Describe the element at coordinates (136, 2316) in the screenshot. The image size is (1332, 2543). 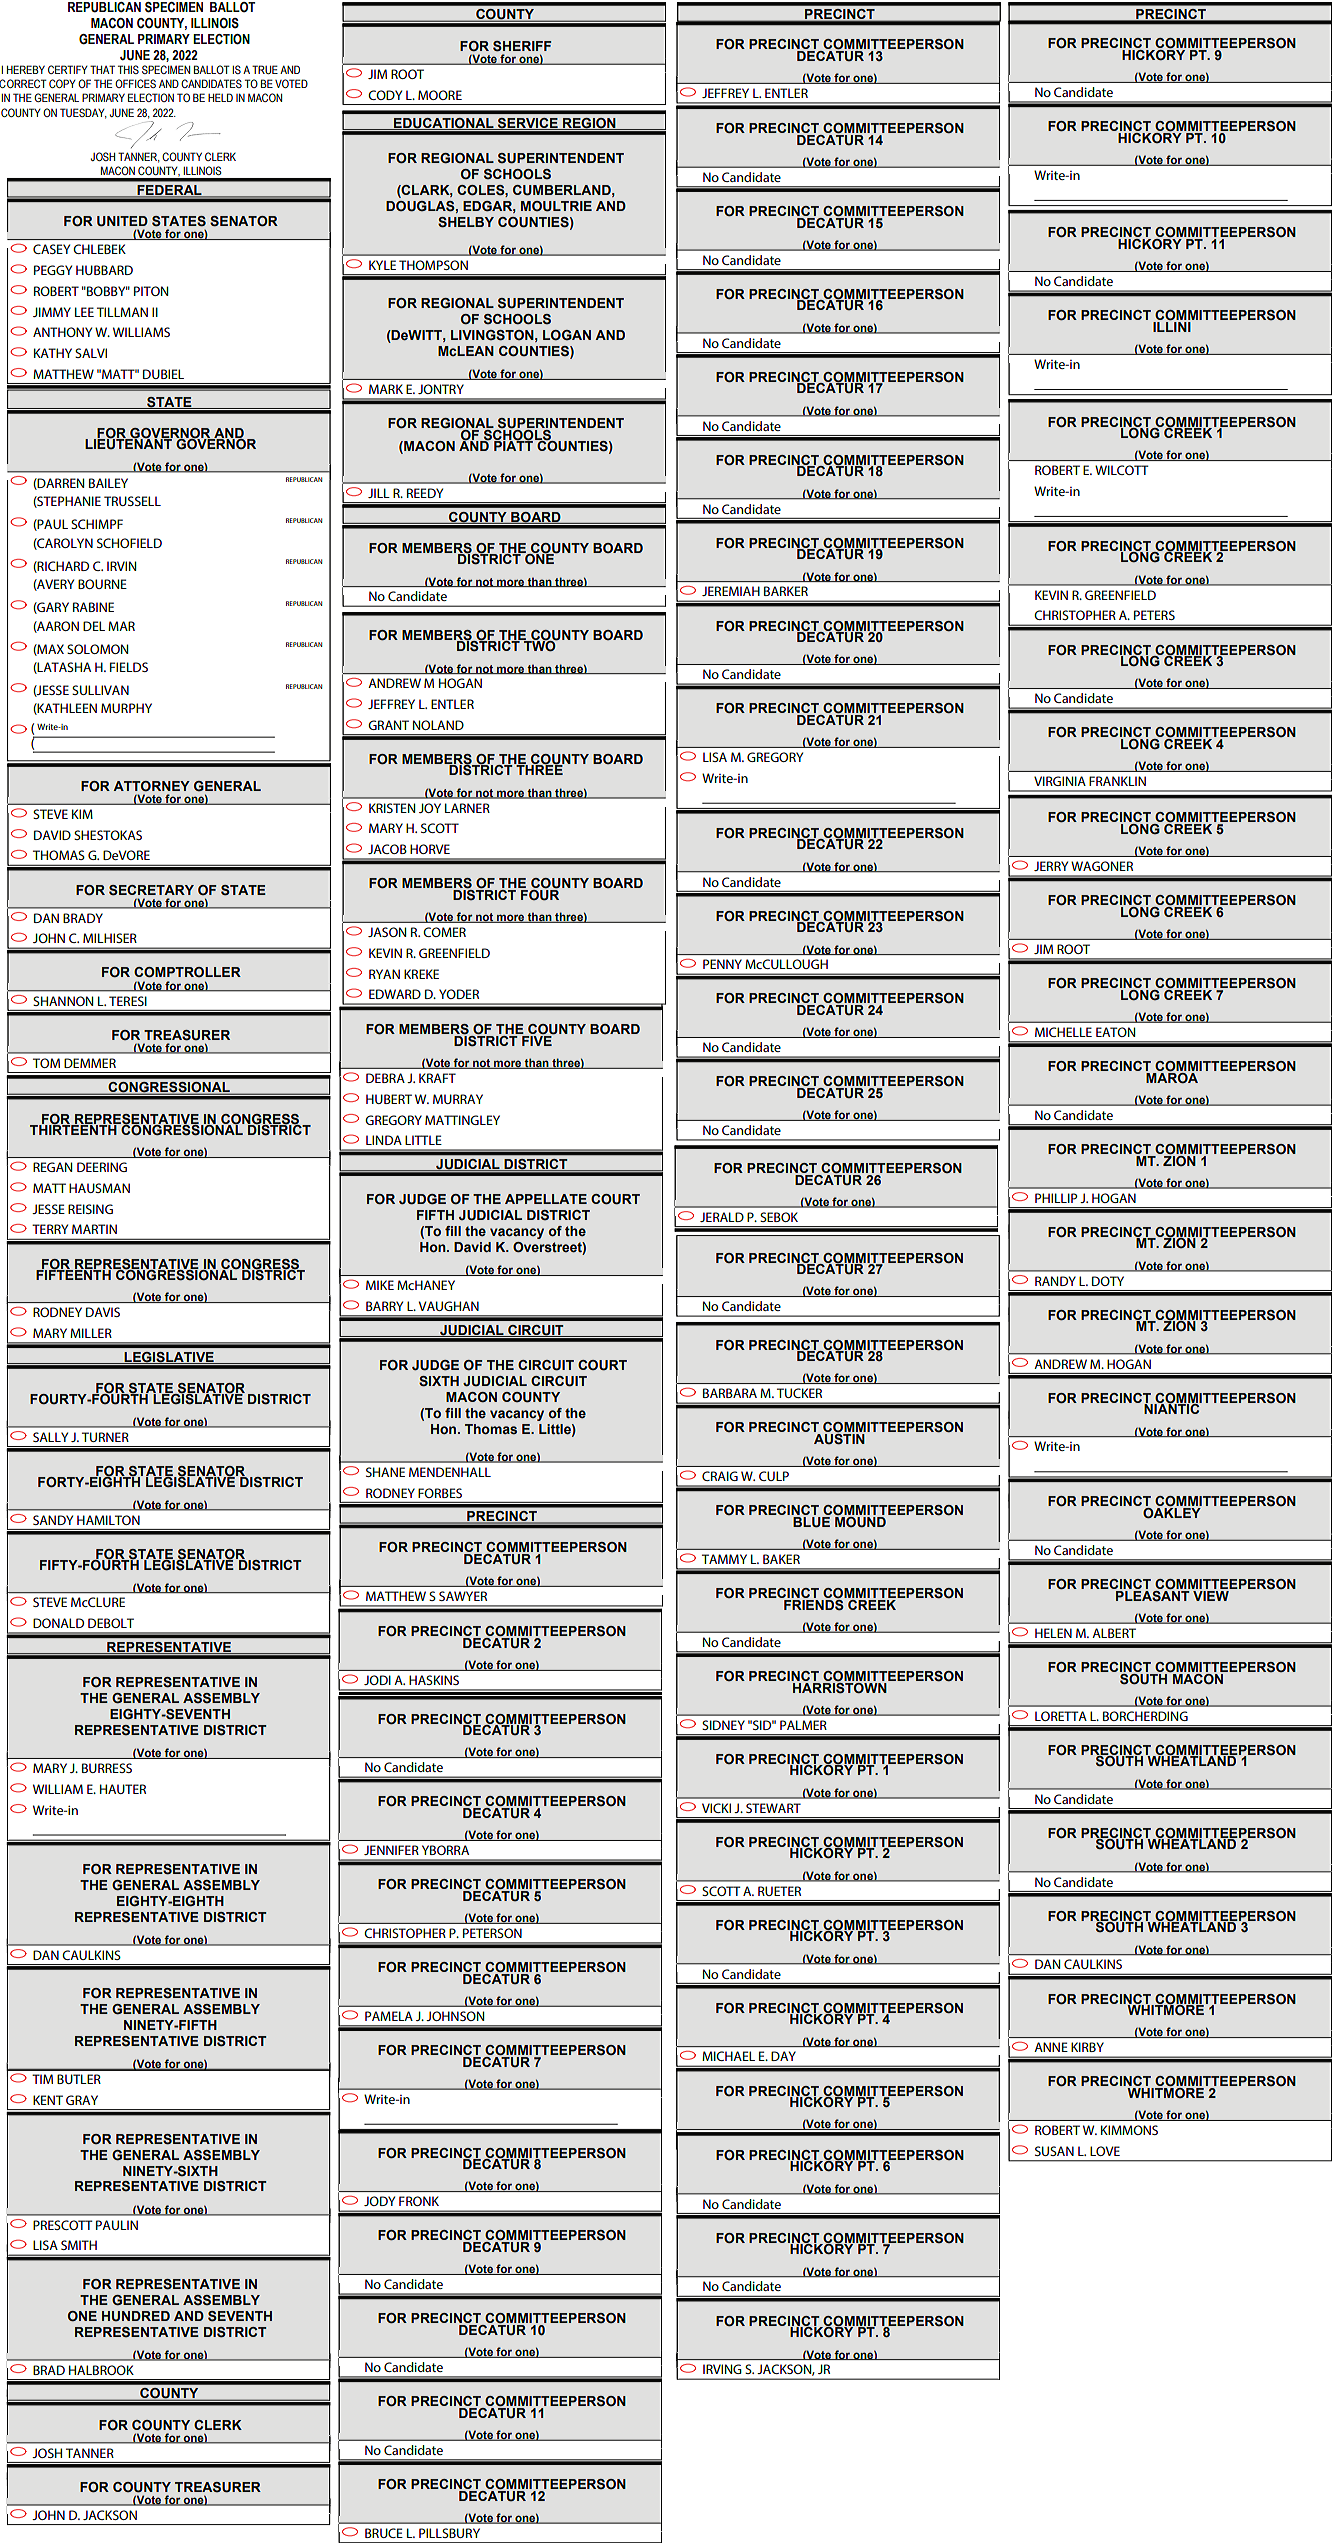
I see `HUNDRED` at that location.
